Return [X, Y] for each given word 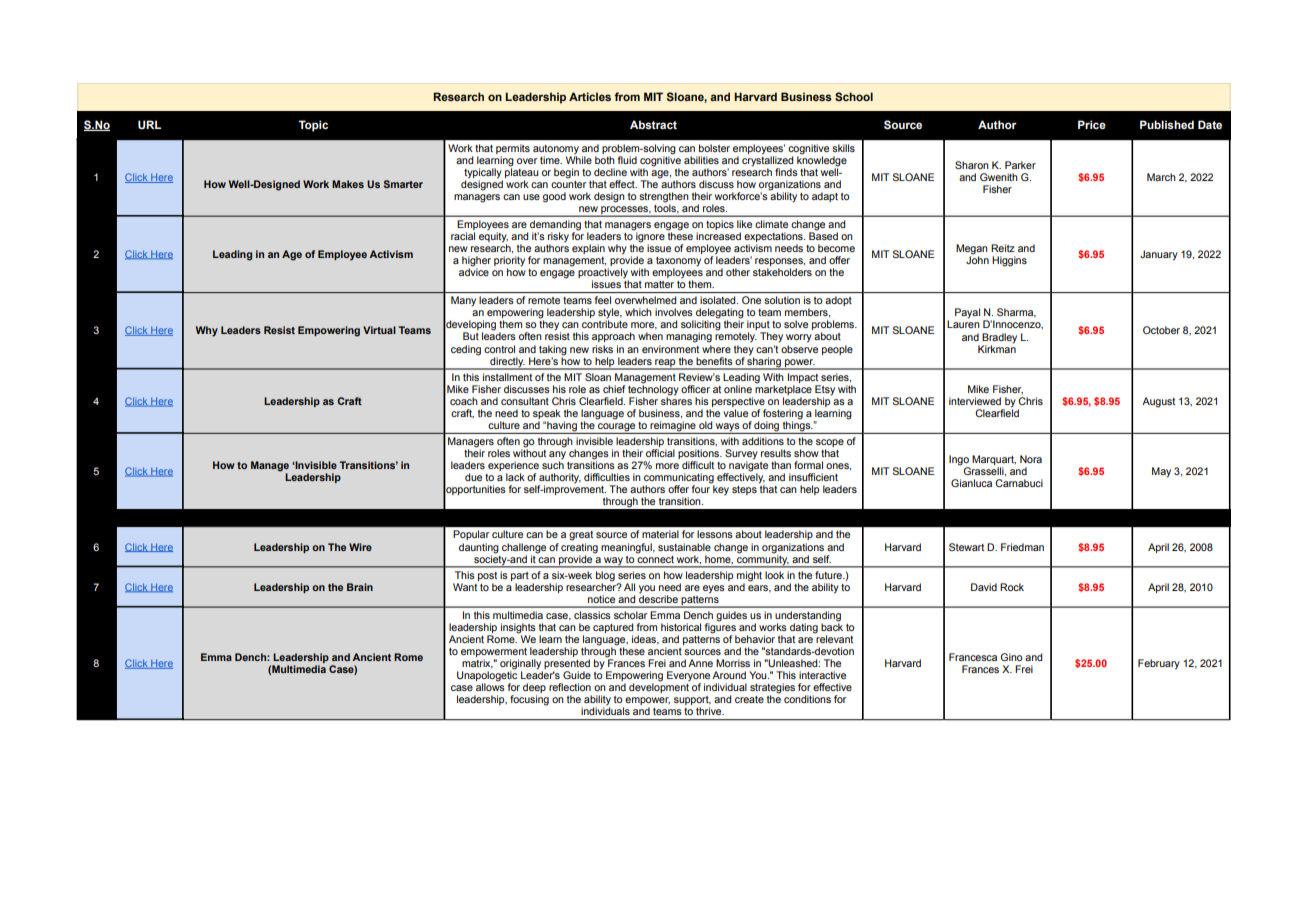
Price [1092, 124]
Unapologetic [487, 676]
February [1159, 664]
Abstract [653, 125]
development [659, 687]
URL [149, 125]
